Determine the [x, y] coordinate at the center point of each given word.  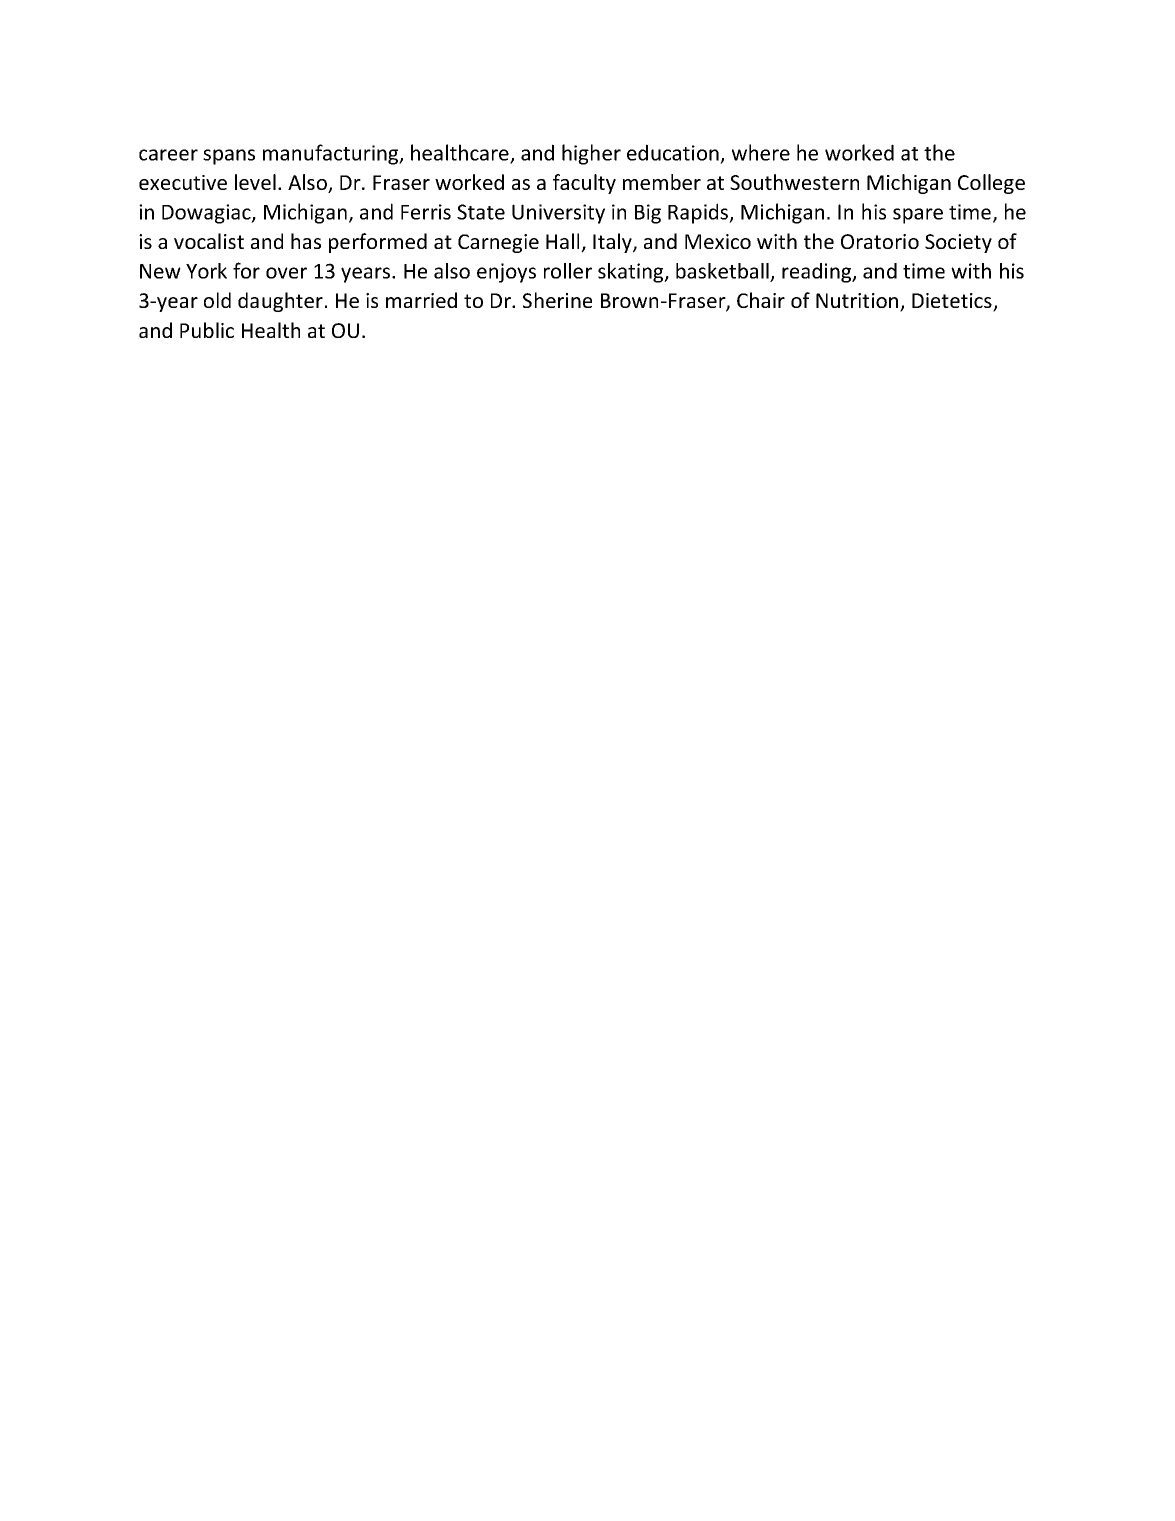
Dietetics [953, 302]
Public [207, 330]
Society [958, 243]
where [761, 152]
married [421, 300]
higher [591, 154]
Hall [564, 242]
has [306, 241]
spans [229, 157]
